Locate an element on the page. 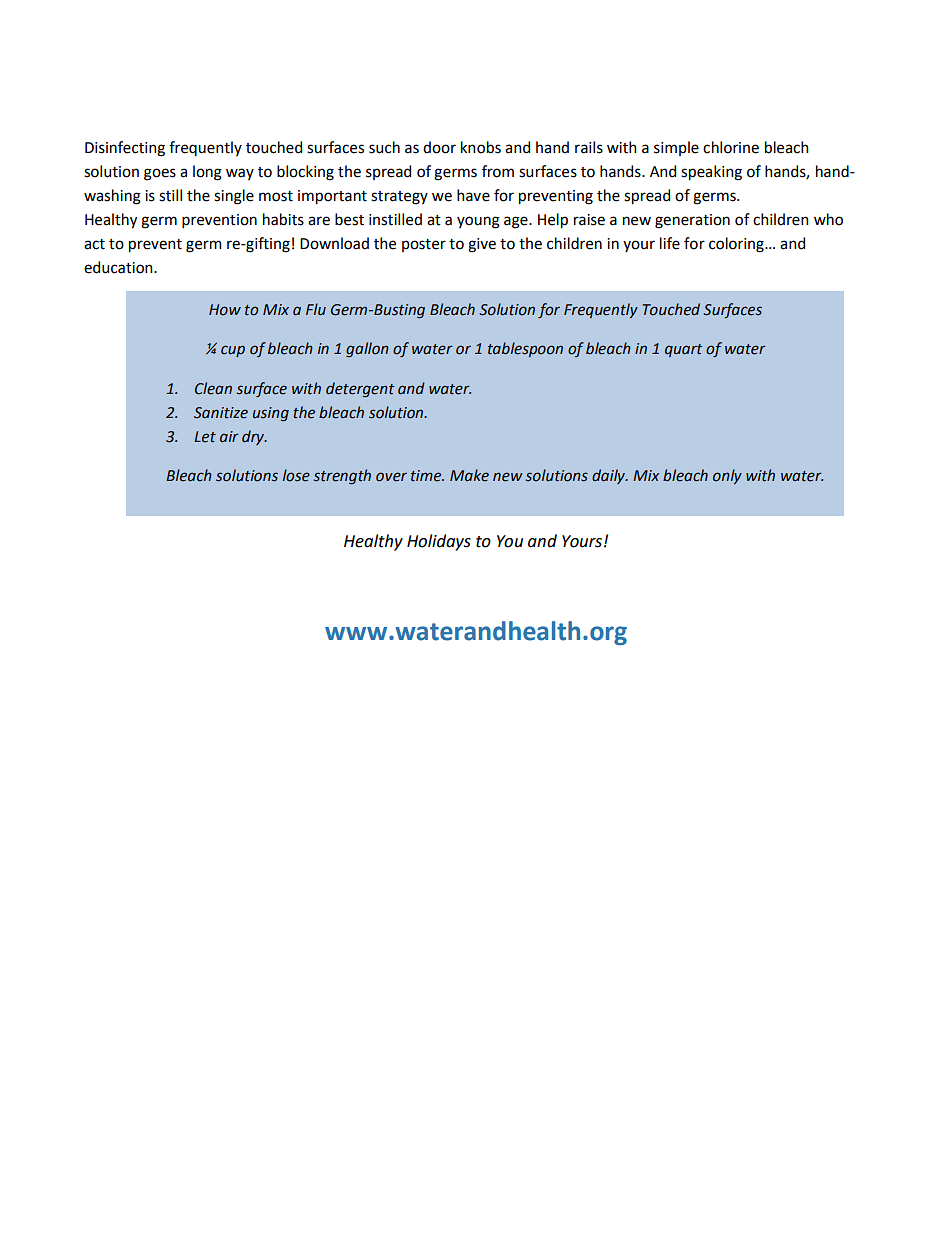  give is located at coordinates (482, 245).
